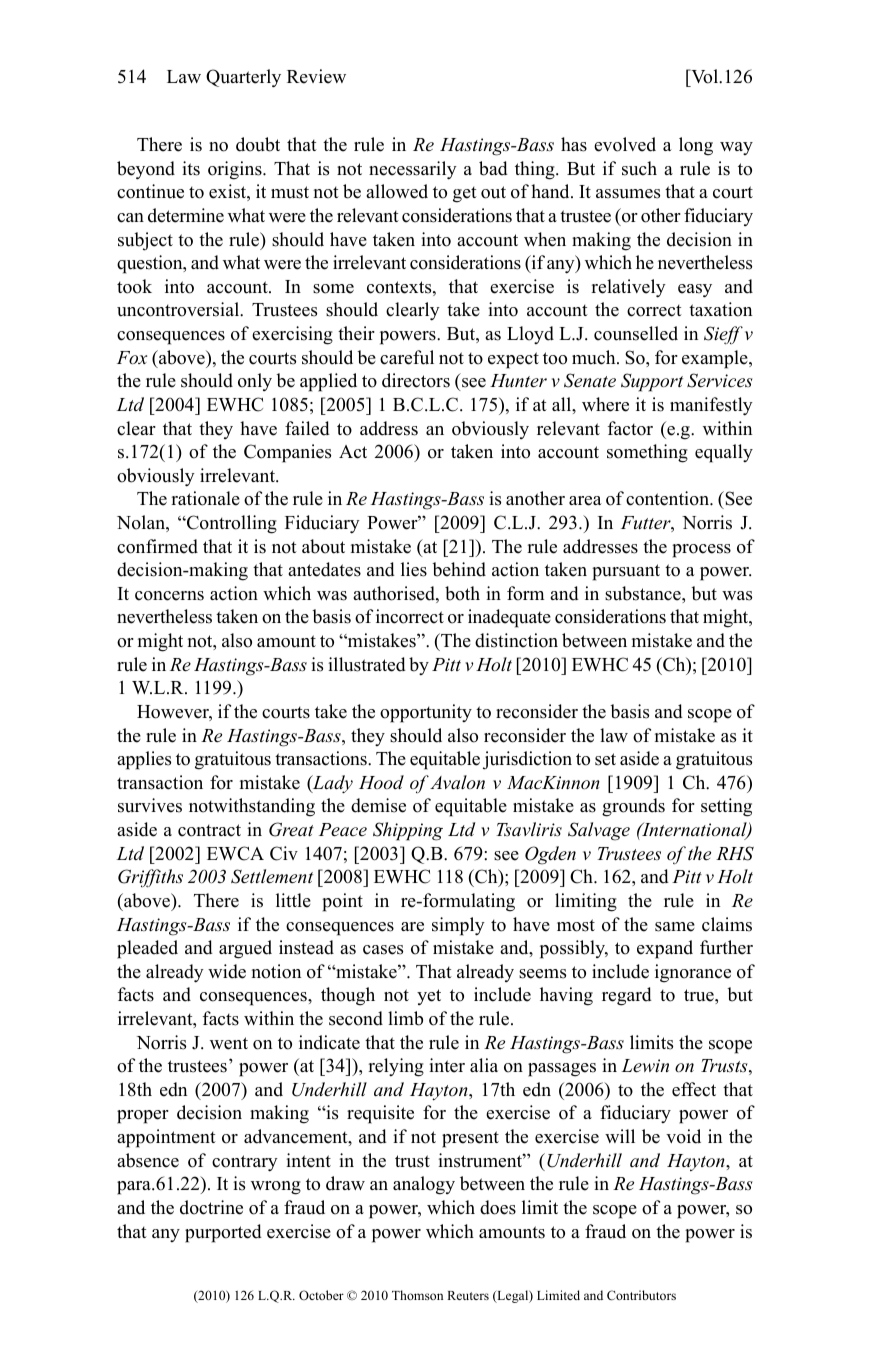  Describe the element at coordinates (626, 572) in the screenshot. I see `pursuant` at that location.
